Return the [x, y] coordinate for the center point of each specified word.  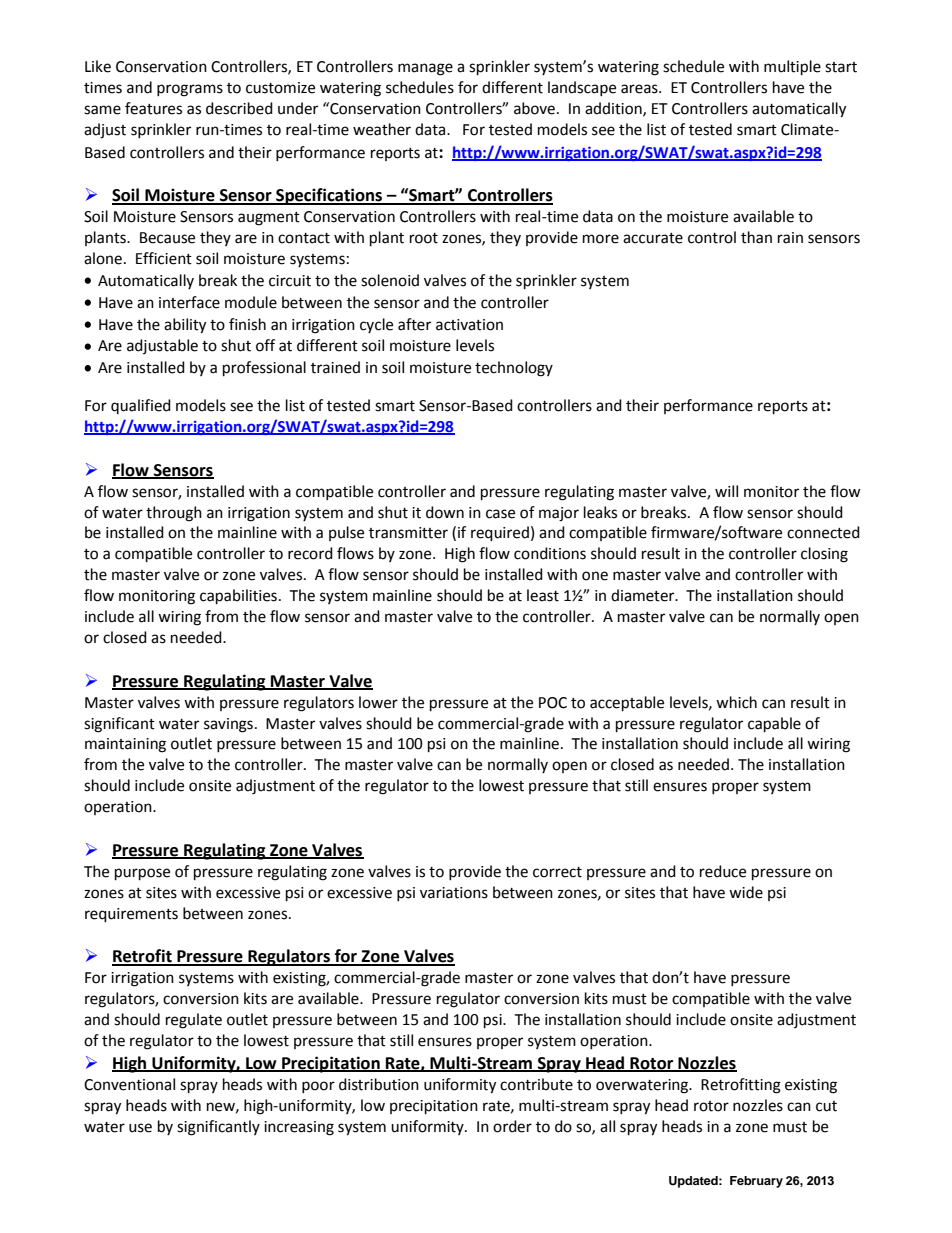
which [736, 702]
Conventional [129, 1084]
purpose [142, 874]
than [756, 237]
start [841, 67]
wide [746, 892]
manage [425, 69]
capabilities [238, 597]
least [543, 595]
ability [185, 326]
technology [514, 369]
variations [454, 893]
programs [190, 90]
